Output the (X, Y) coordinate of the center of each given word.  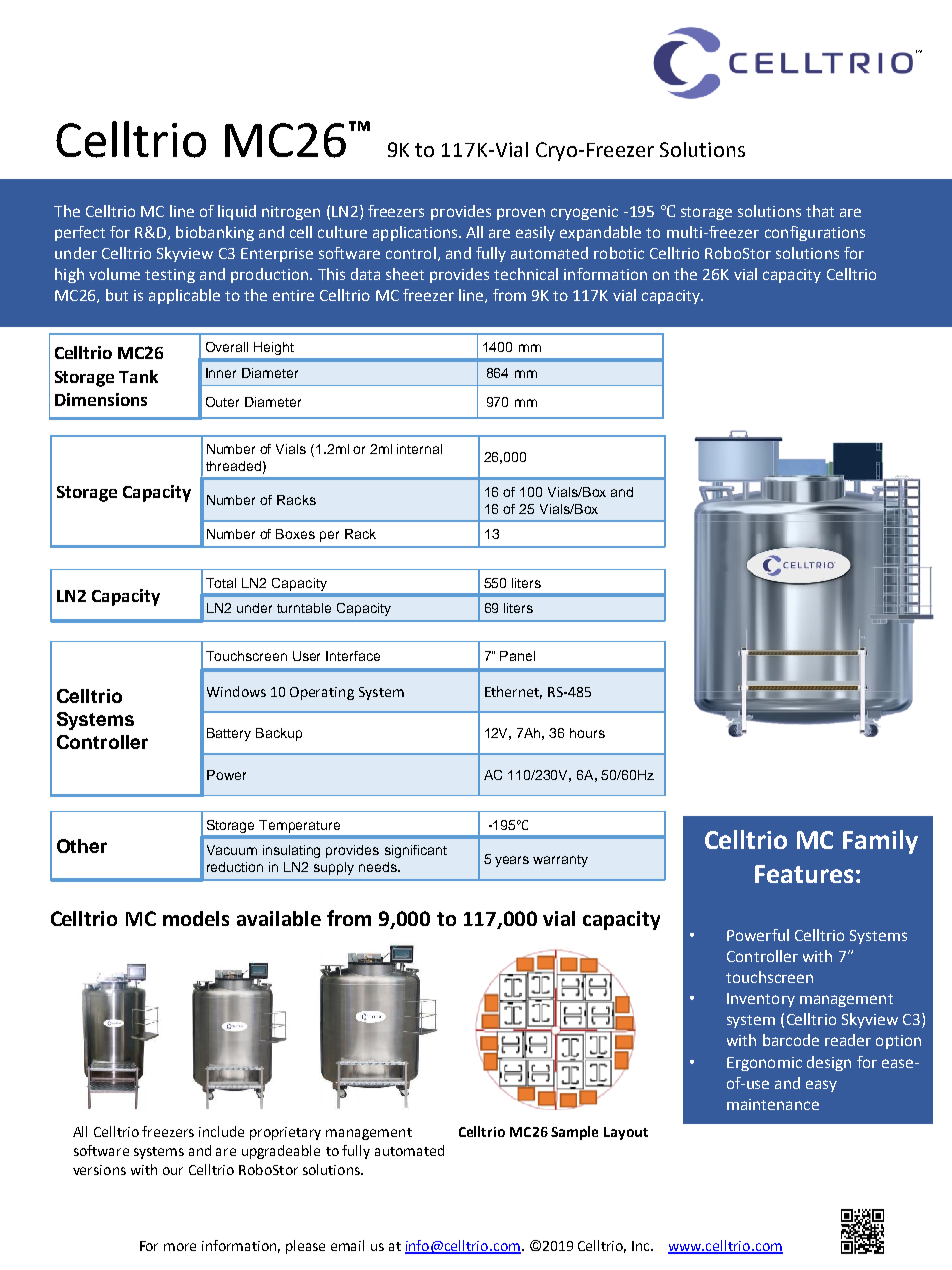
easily (535, 233)
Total (221, 583)
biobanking (215, 233)
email (347, 1245)
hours (587, 733)
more (180, 1247)
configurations (815, 233)
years (512, 861)
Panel (517, 656)
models (196, 918)
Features (804, 874)
